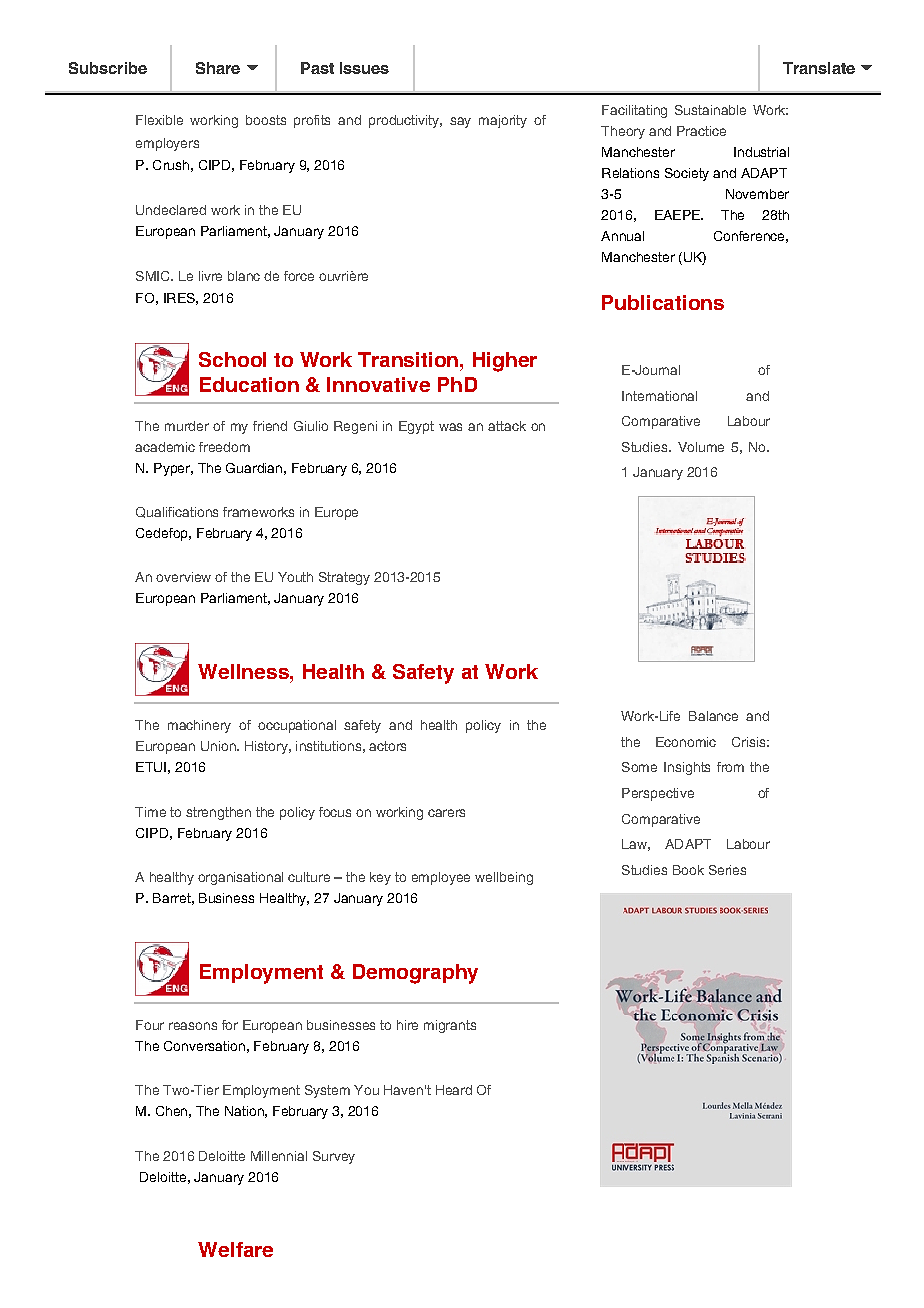  I want to click on say, so click(460, 122).
